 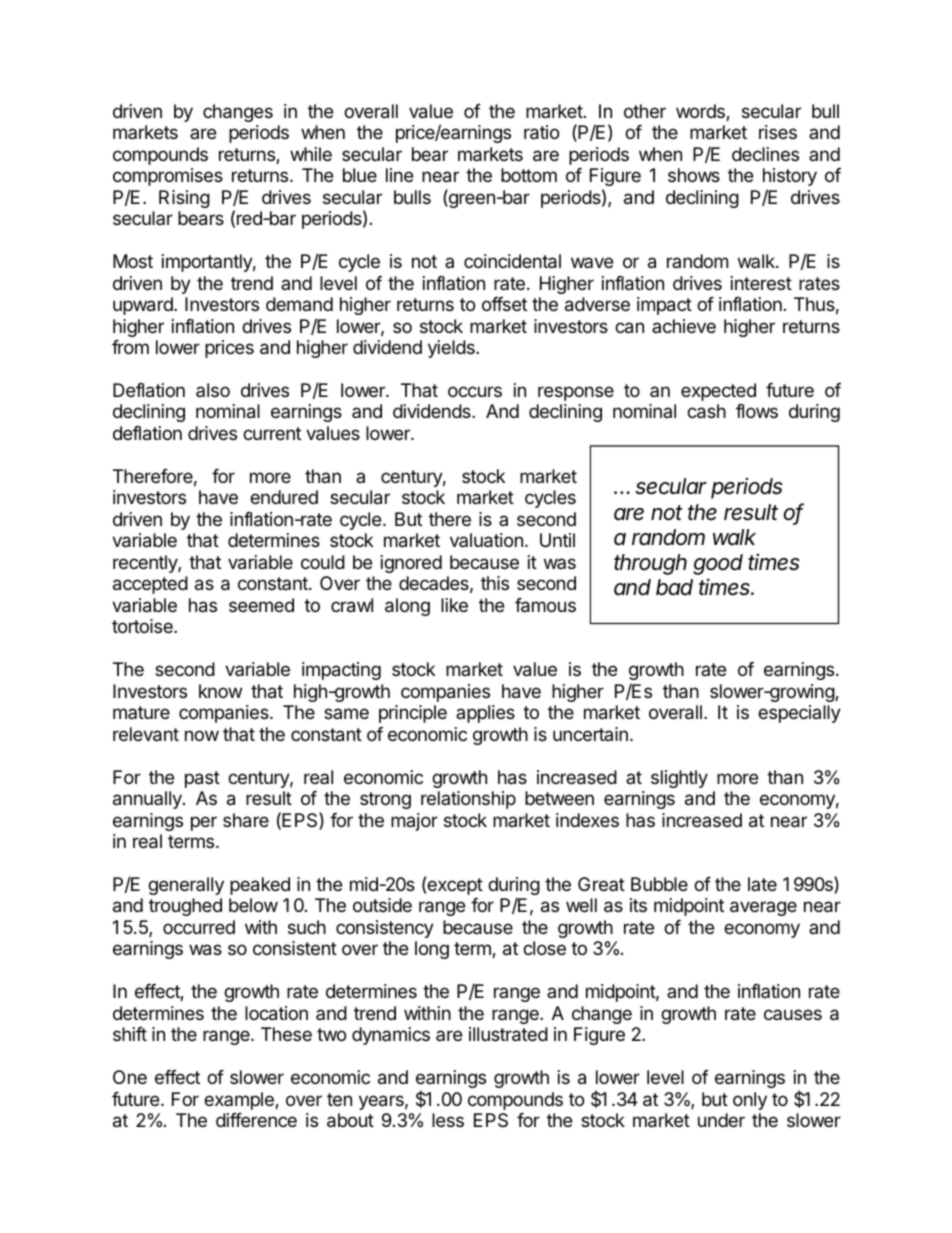 What do you see at coordinates (202, 779) in the screenshot?
I see `past` at bounding box center [202, 779].
